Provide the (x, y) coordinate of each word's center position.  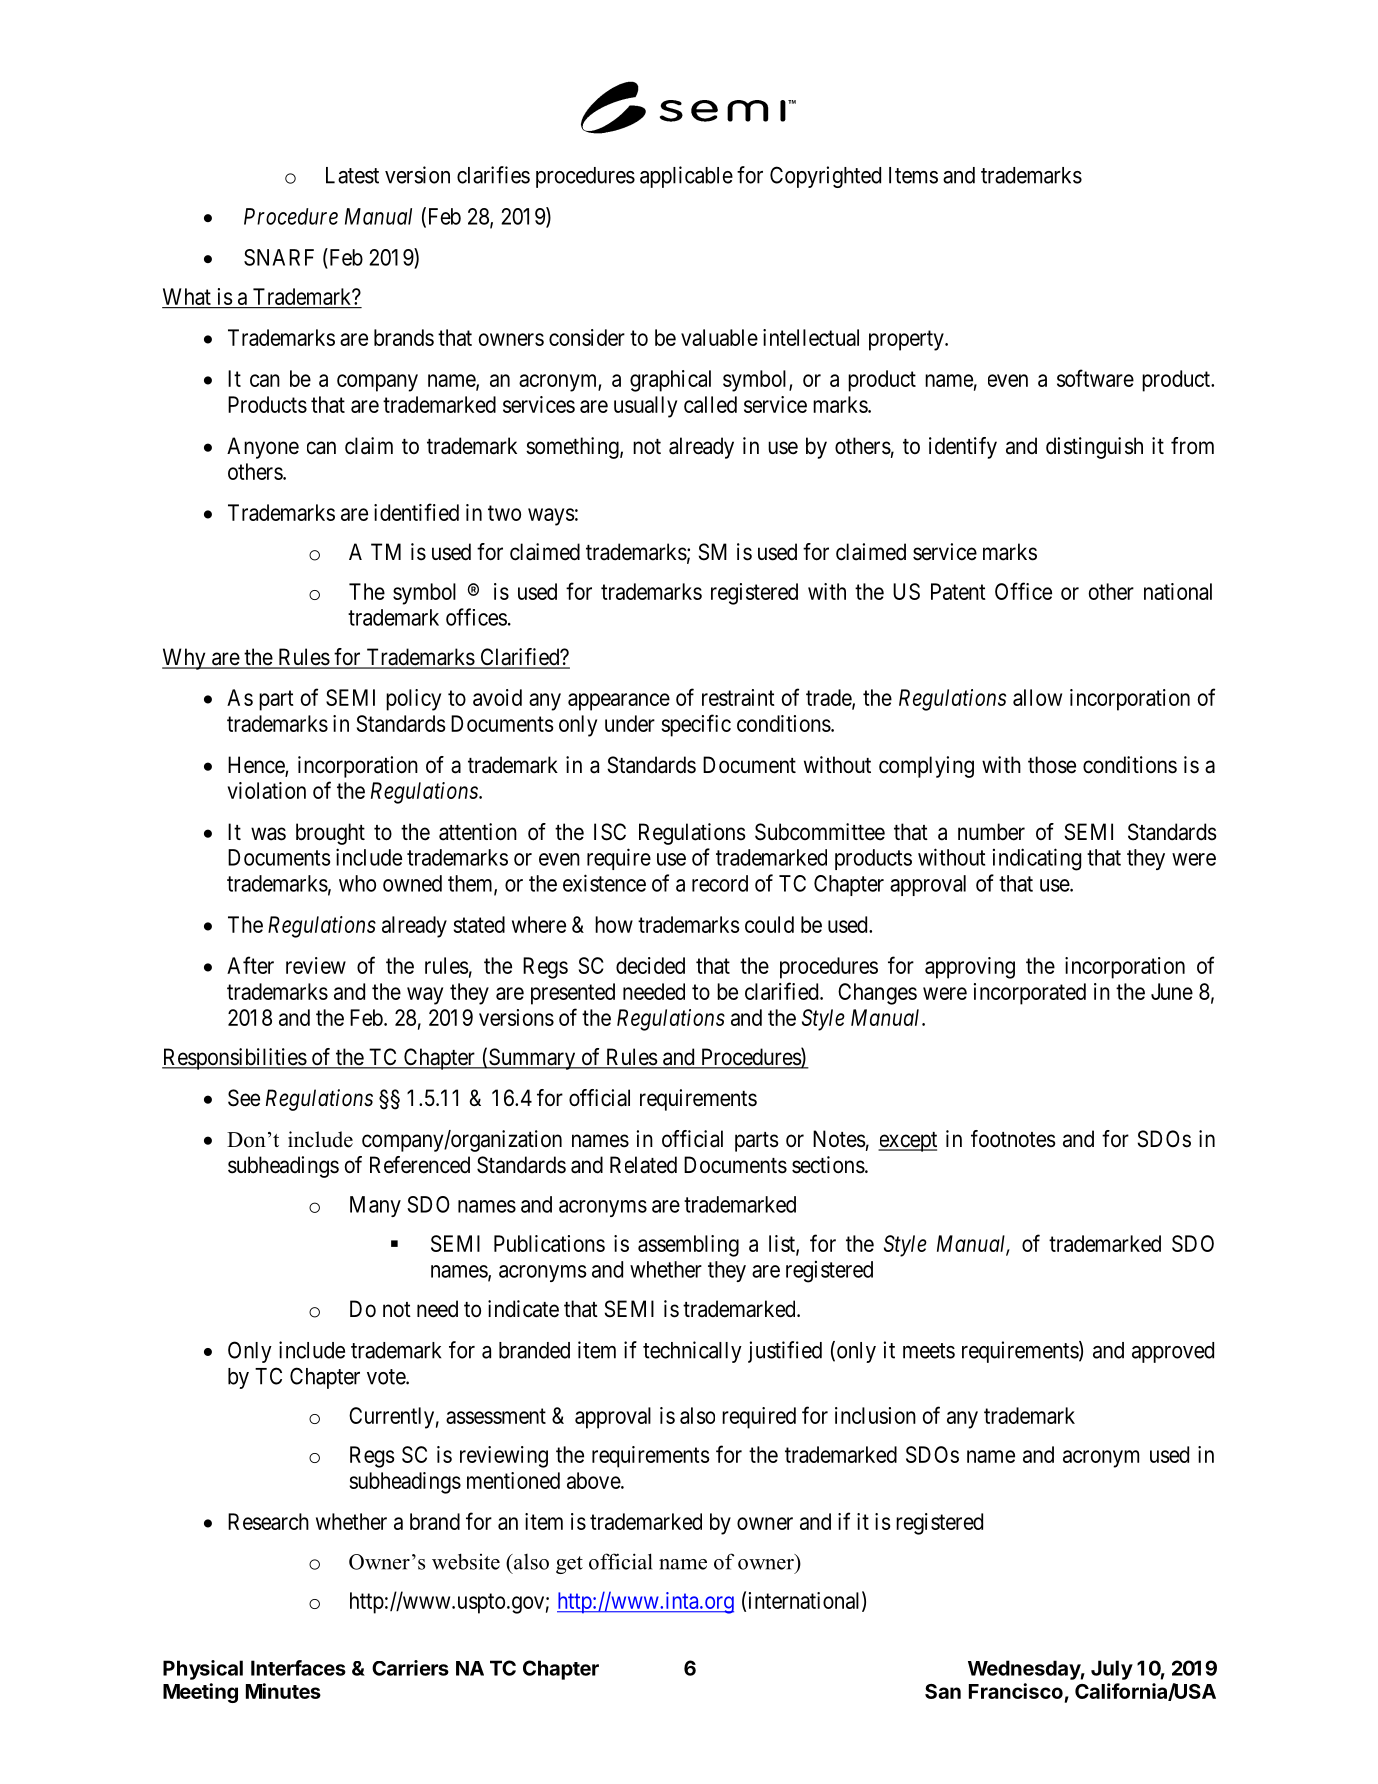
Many (375, 1206)
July (1112, 1670)
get (569, 1565)
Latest (352, 175)
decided (650, 965)
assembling (688, 1246)
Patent (958, 591)
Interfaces (298, 1668)
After (250, 965)
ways (551, 517)
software (1095, 378)
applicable (686, 177)
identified (416, 512)
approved (1173, 1352)
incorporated (1030, 994)
